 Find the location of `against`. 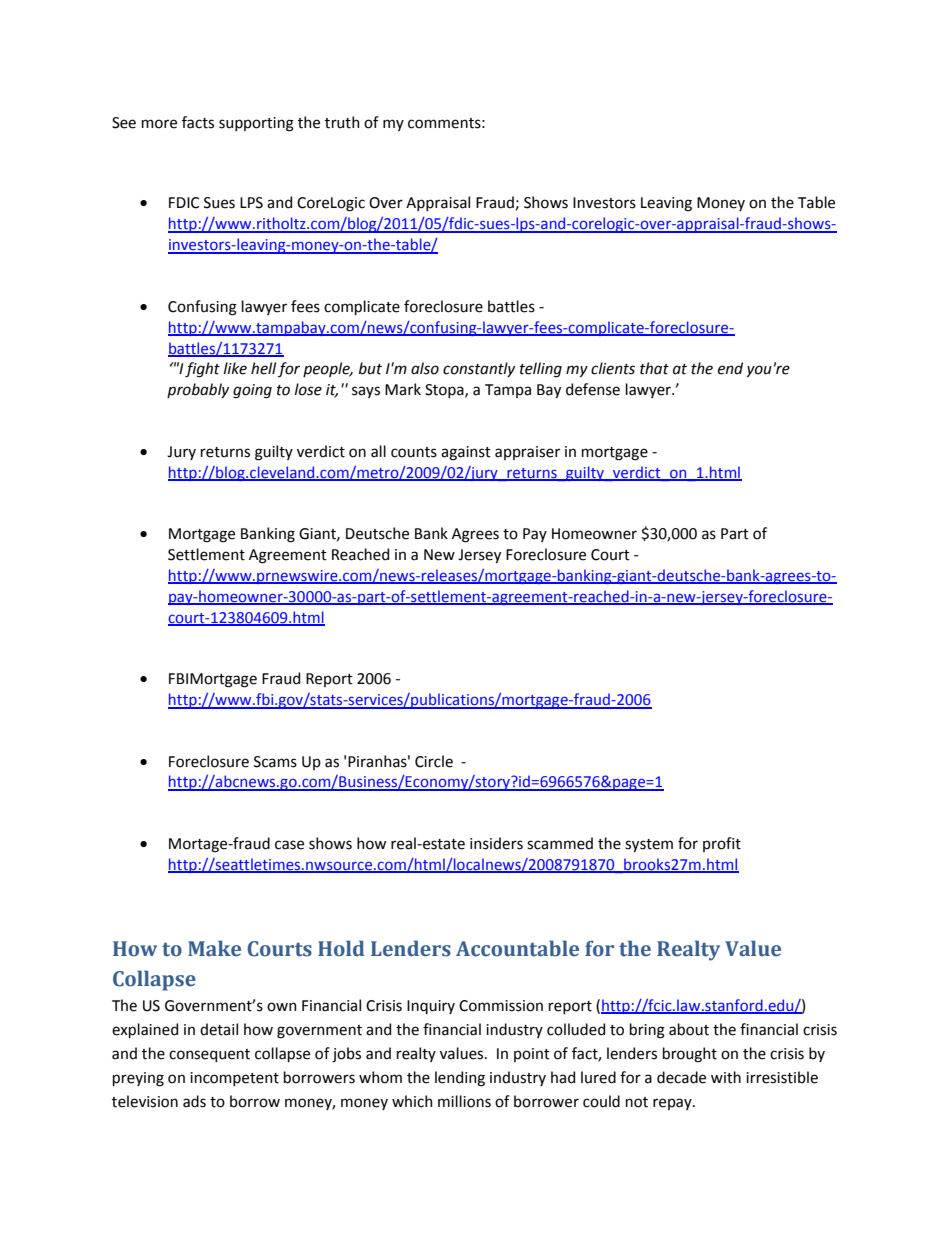

against is located at coordinates (466, 453).
